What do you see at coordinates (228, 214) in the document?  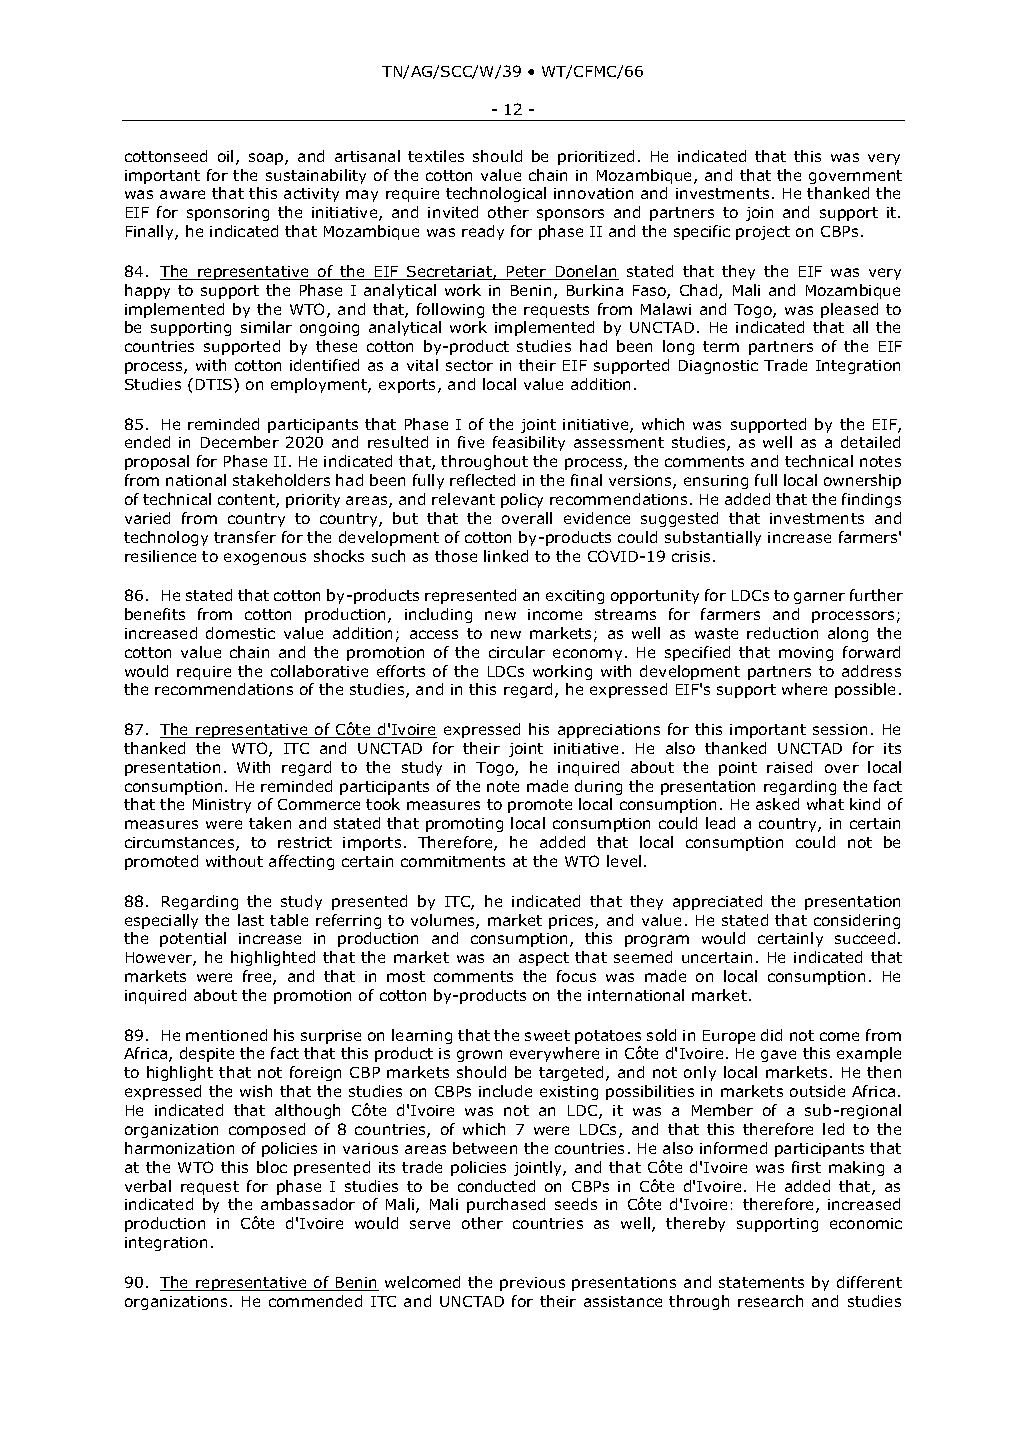 I see `sponsoring` at bounding box center [228, 214].
